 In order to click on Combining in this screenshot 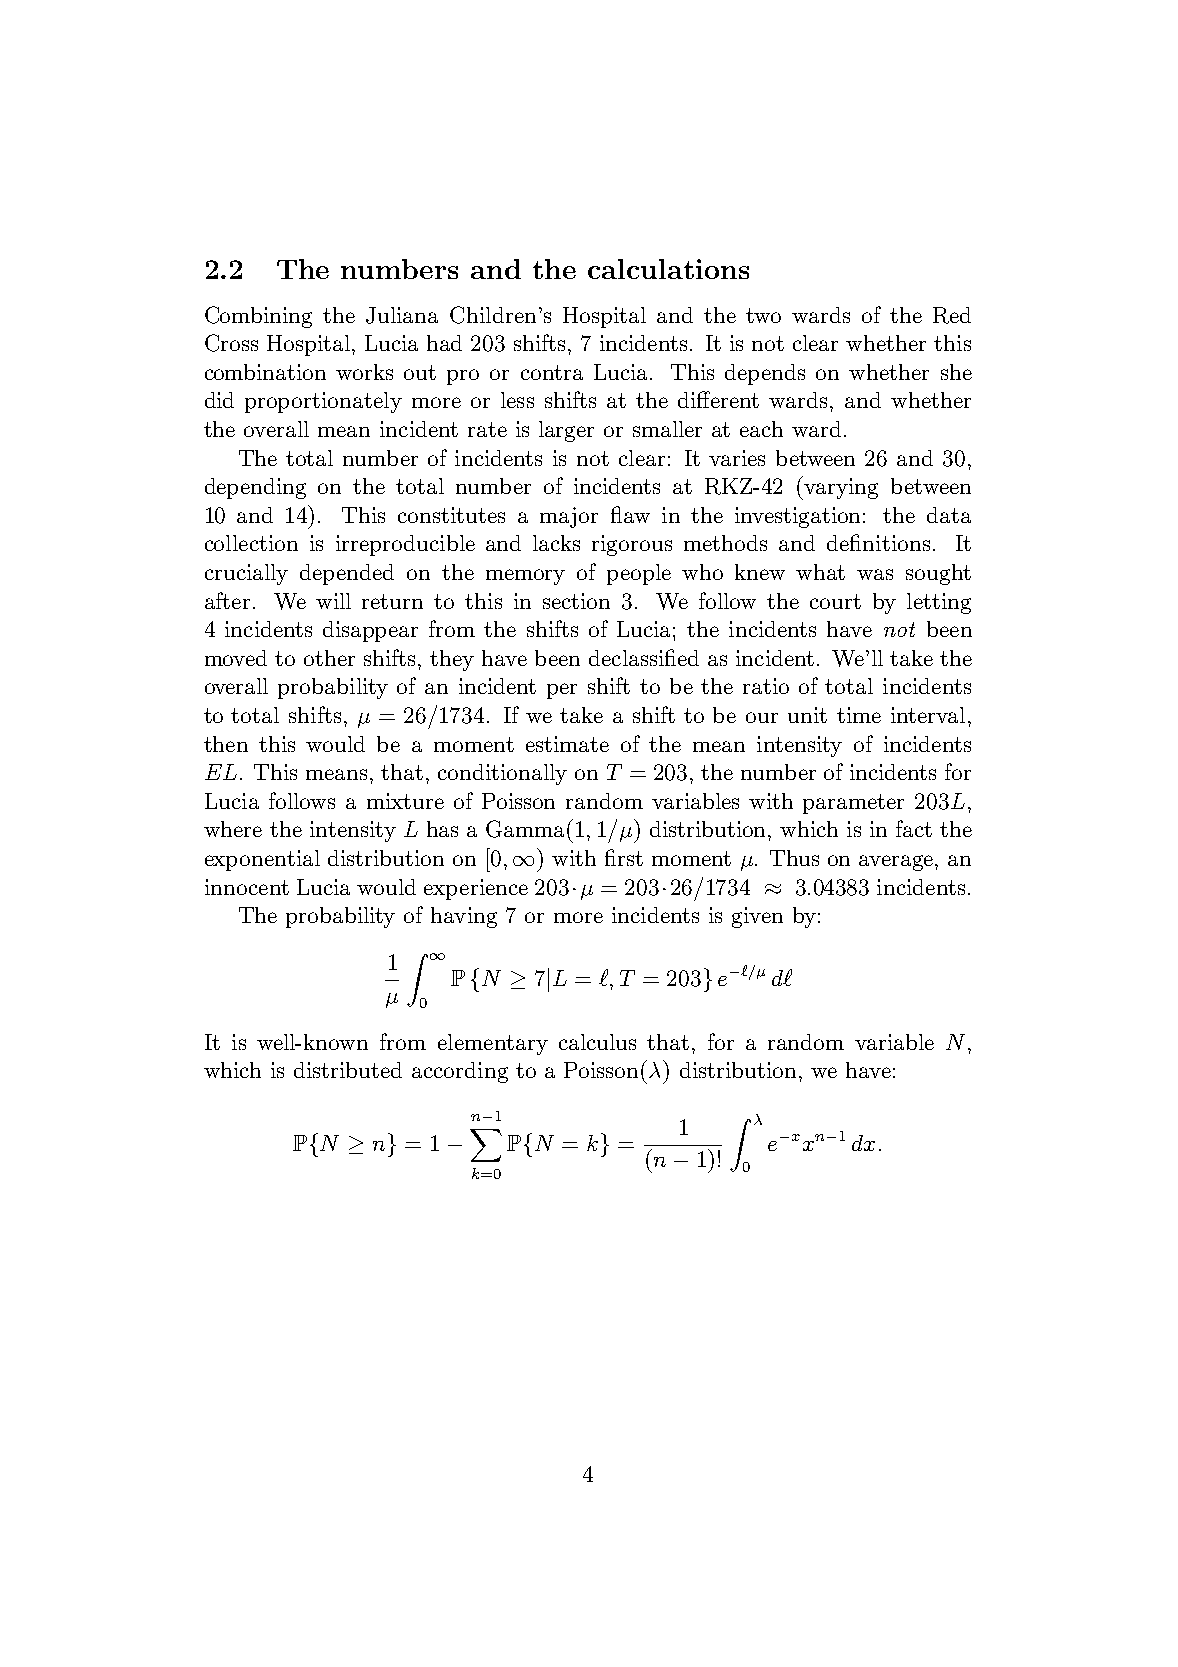, I will do `click(258, 317)`.
